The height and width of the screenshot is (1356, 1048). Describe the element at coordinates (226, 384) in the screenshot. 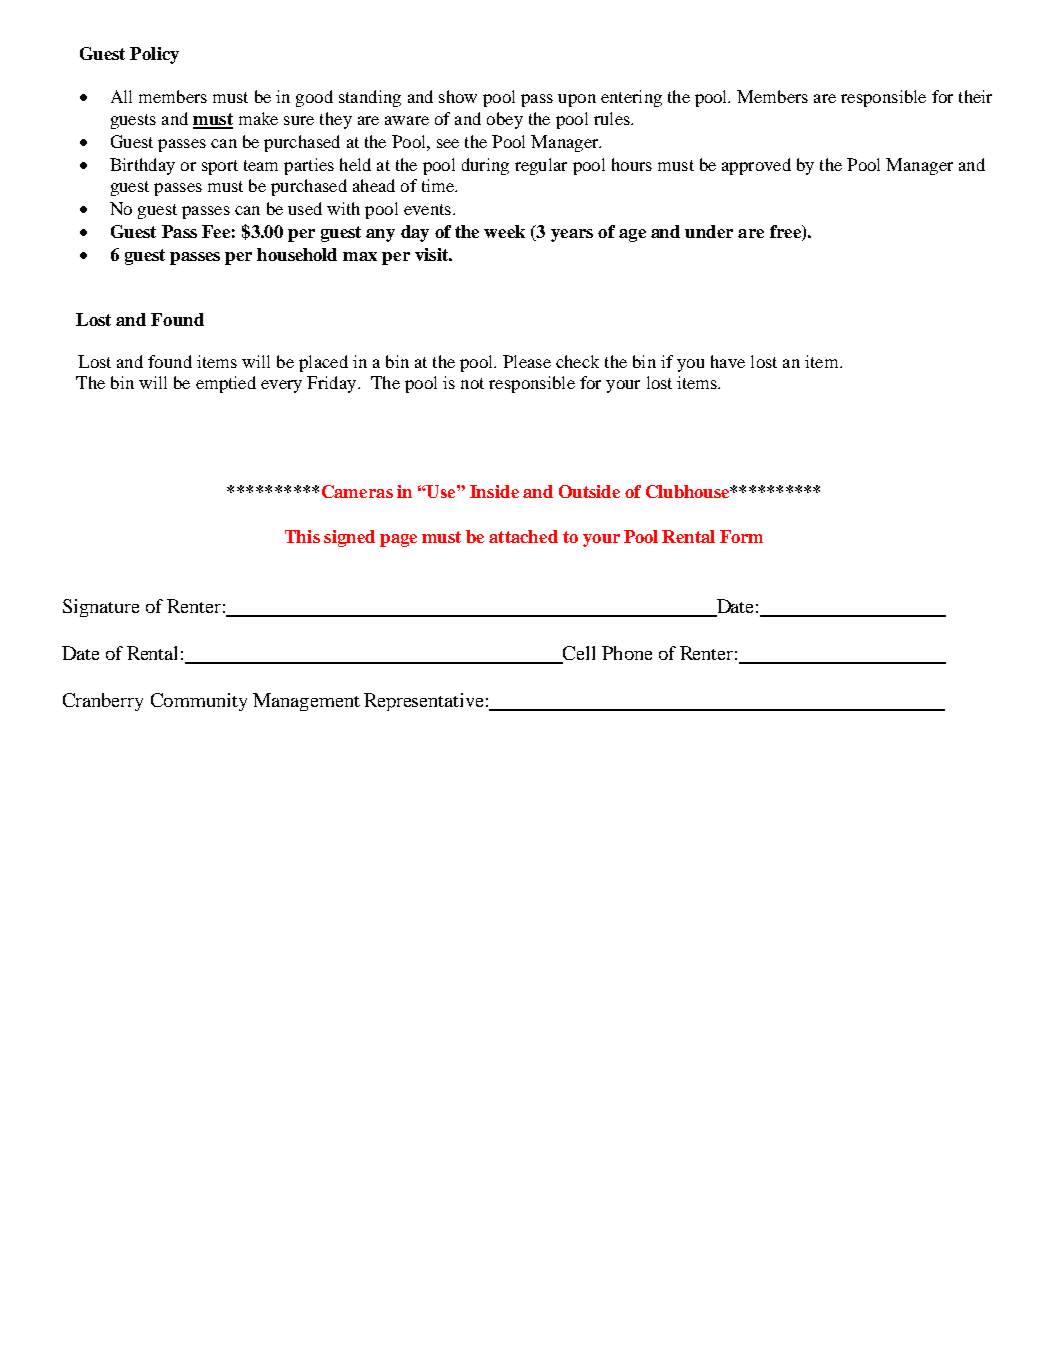

I see `emptied` at that location.
